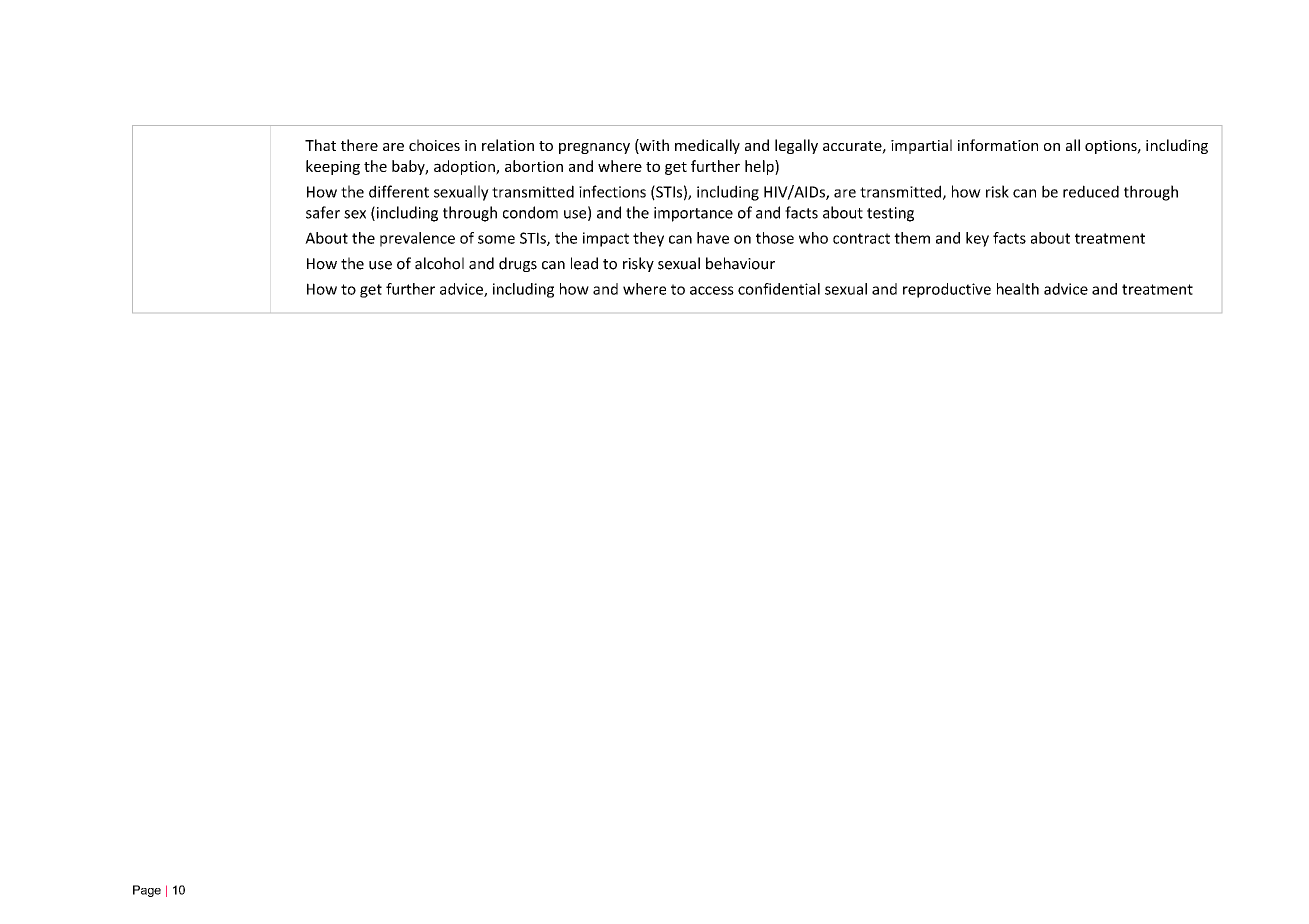 Image resolution: width=1309 pixels, height=924 pixels. Describe the element at coordinates (779, 289) in the page. I see `confidential` at that location.
